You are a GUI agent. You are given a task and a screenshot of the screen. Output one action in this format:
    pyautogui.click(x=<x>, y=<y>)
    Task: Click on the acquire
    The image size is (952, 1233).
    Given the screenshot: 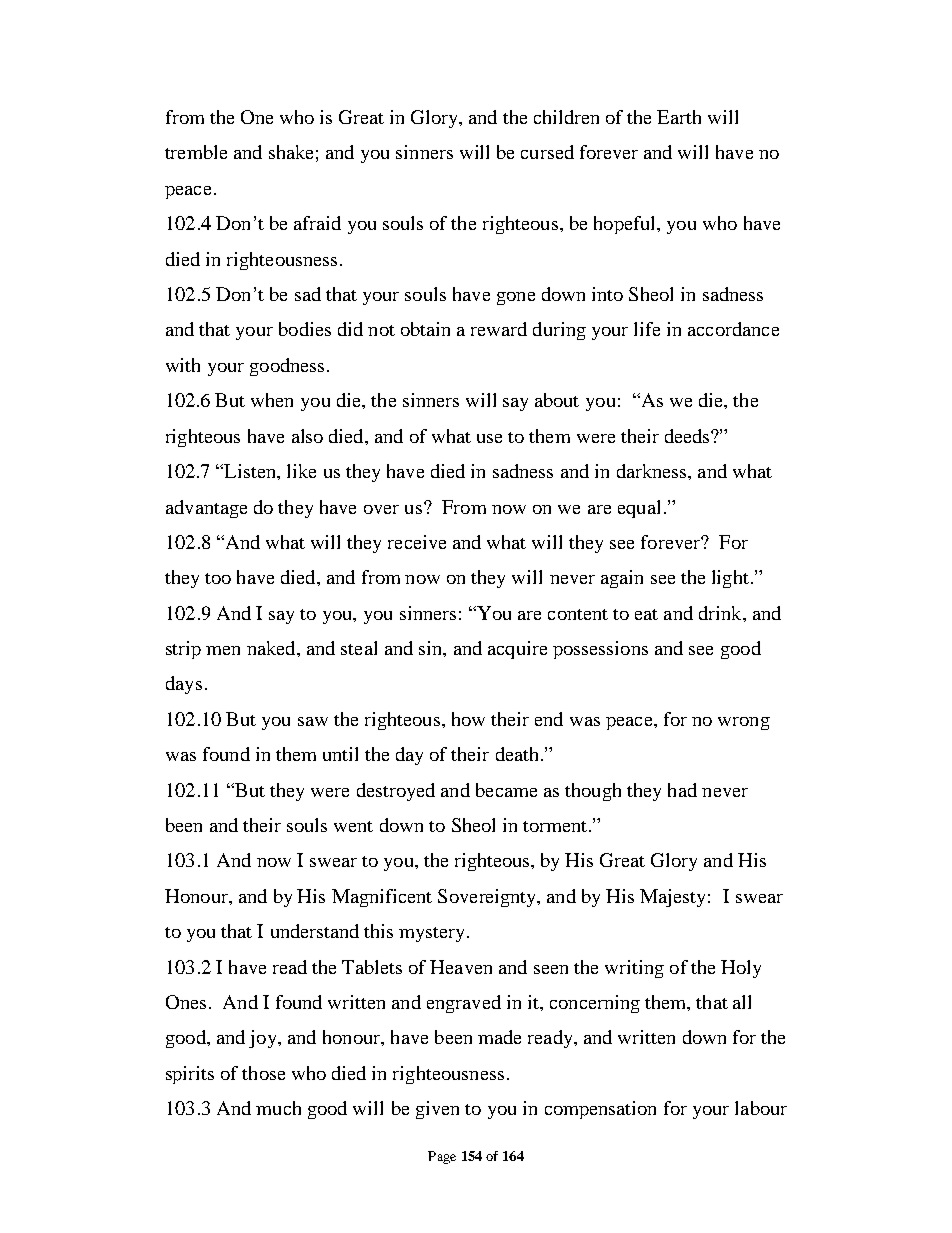 What is the action you would take?
    pyautogui.click(x=517, y=650)
